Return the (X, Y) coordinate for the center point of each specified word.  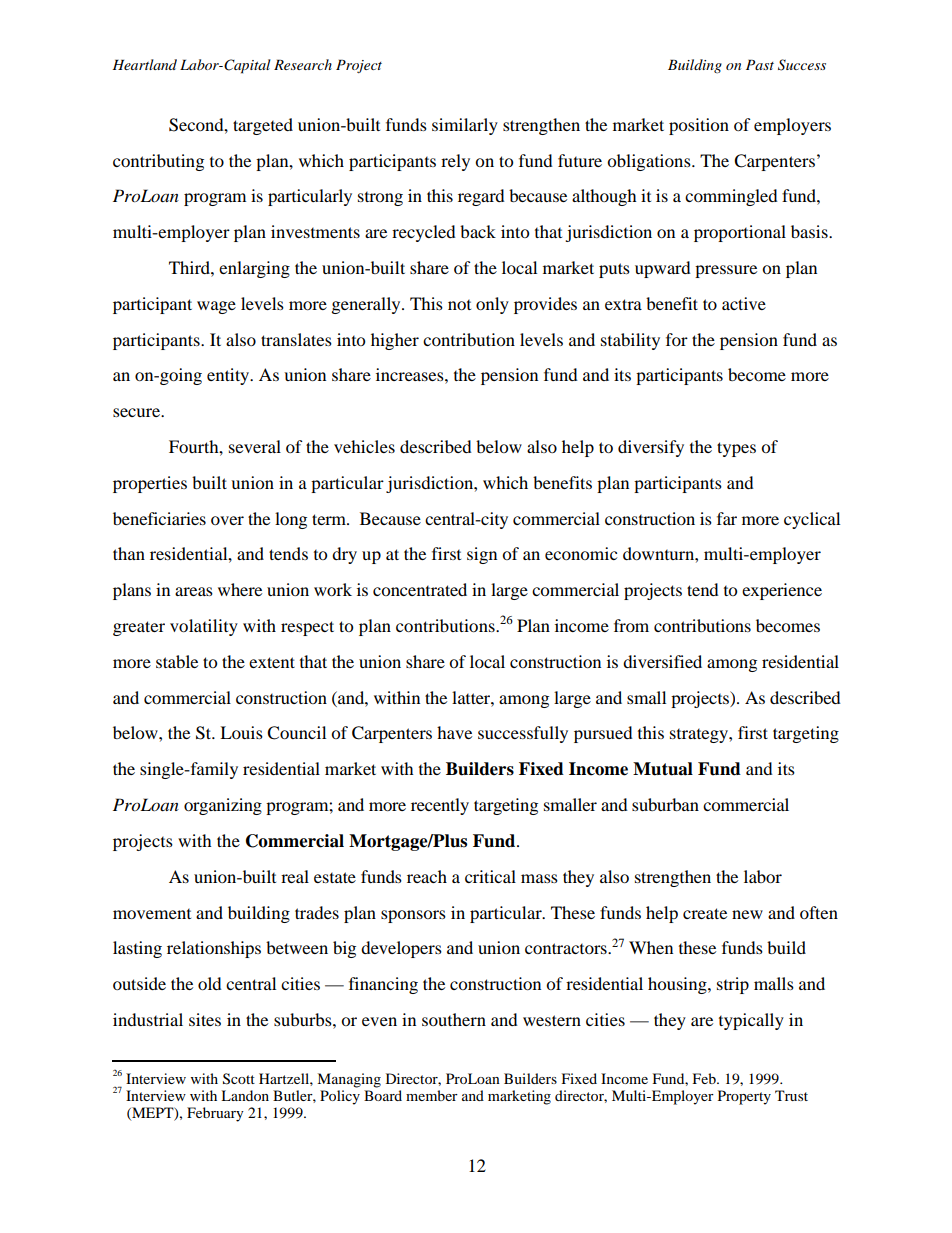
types (736, 449)
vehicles (364, 446)
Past (760, 64)
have (454, 732)
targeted (263, 126)
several (255, 446)
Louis (241, 732)
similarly (465, 126)
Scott (239, 1079)
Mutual (663, 769)
